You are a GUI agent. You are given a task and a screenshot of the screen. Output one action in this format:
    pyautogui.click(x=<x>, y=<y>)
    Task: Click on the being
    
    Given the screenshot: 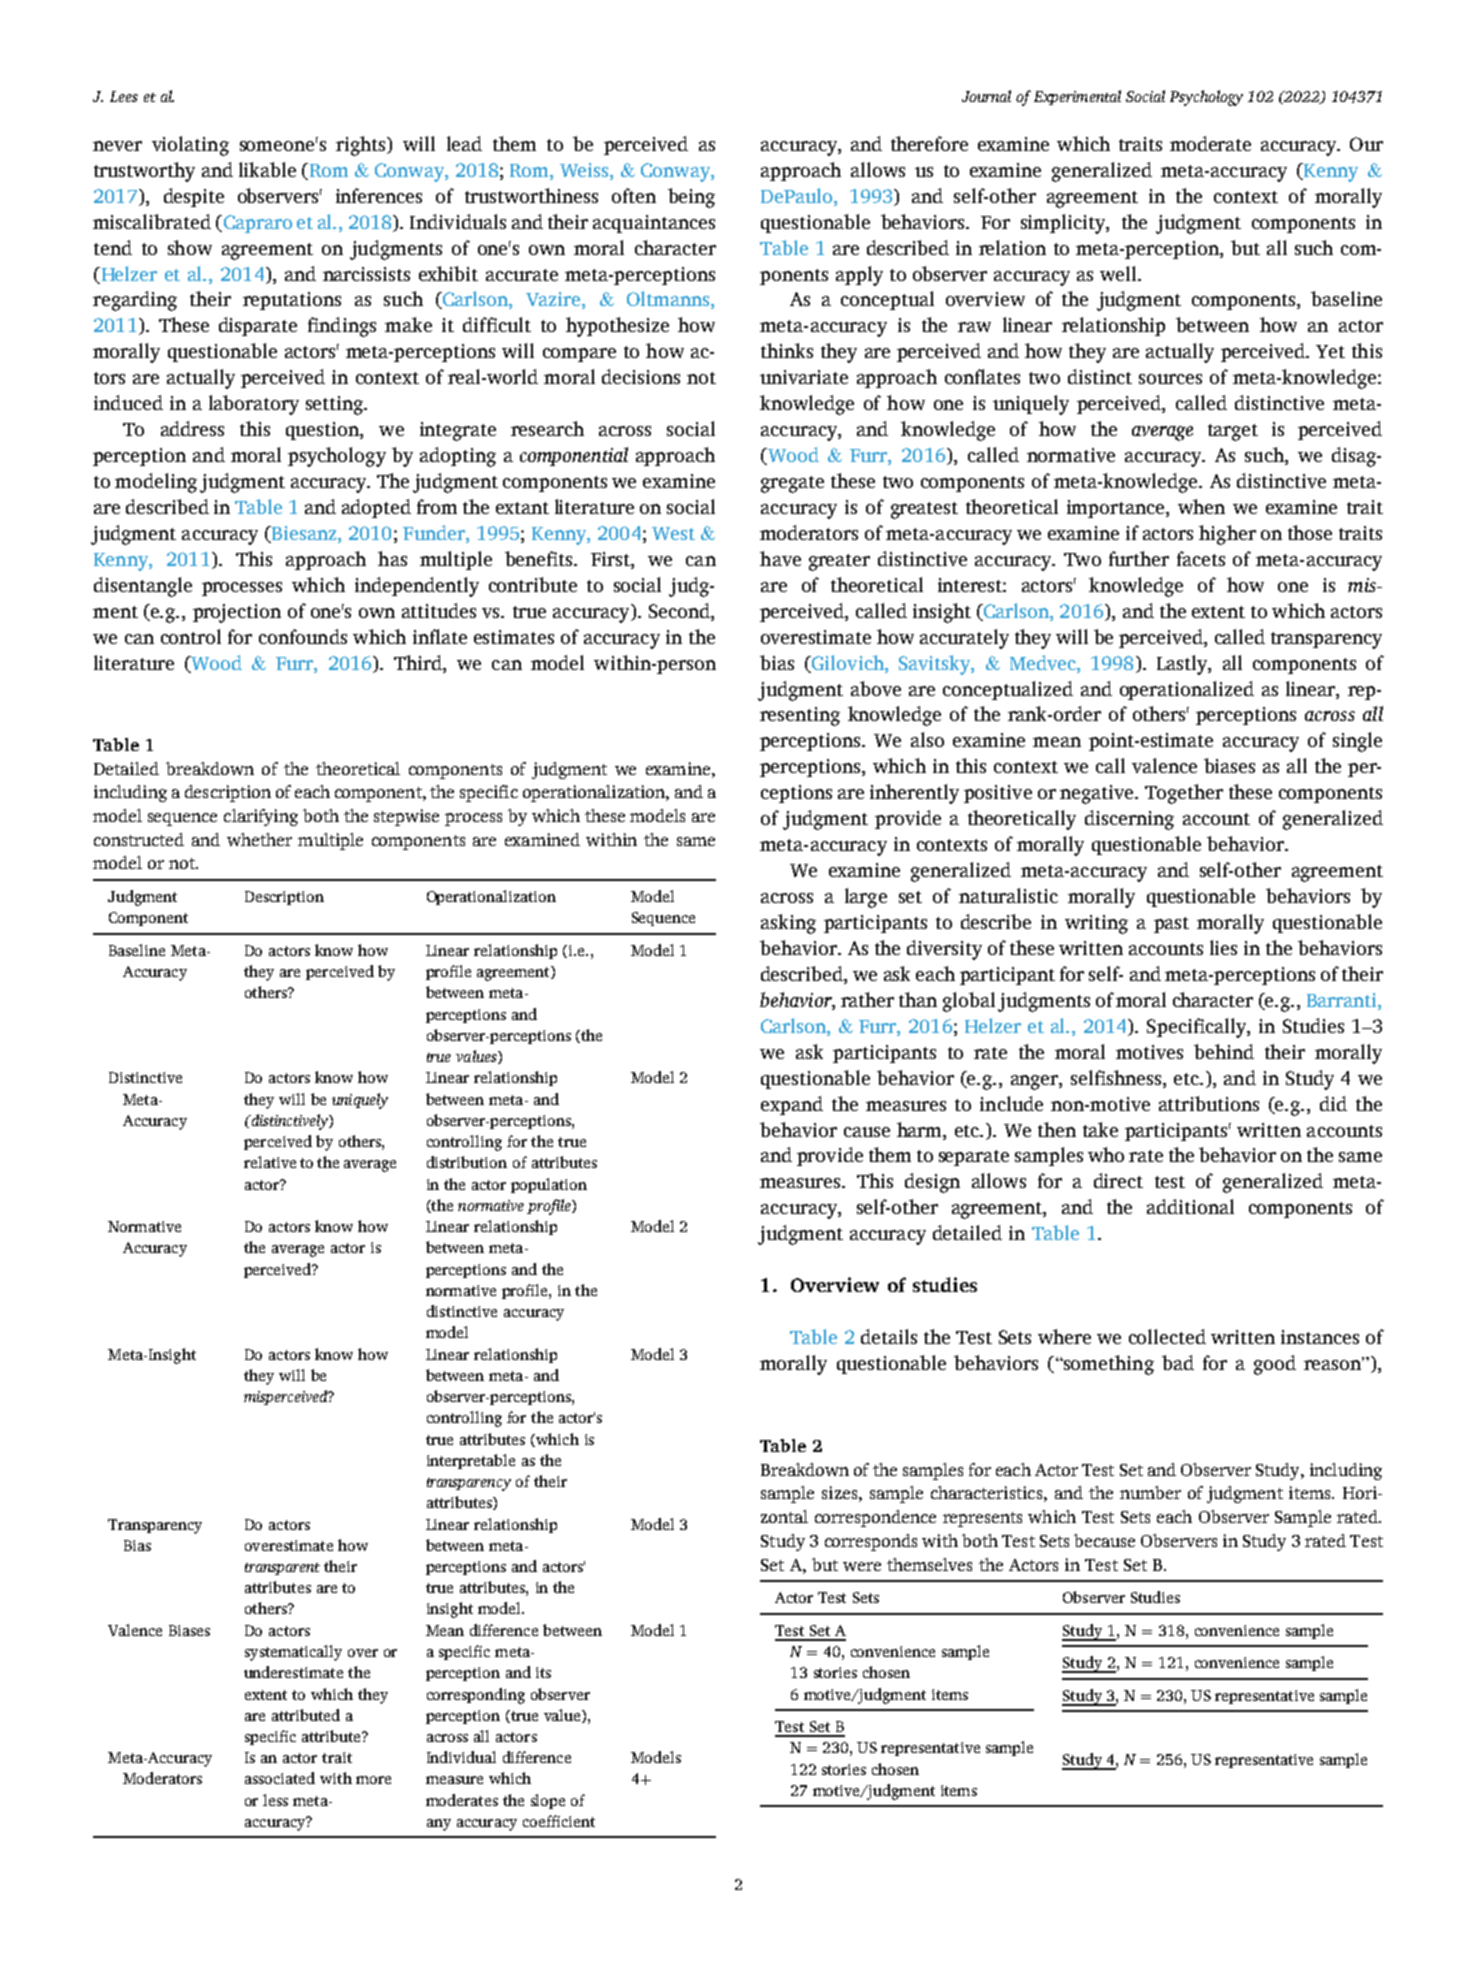 What is the action you would take?
    pyautogui.click(x=691, y=198)
